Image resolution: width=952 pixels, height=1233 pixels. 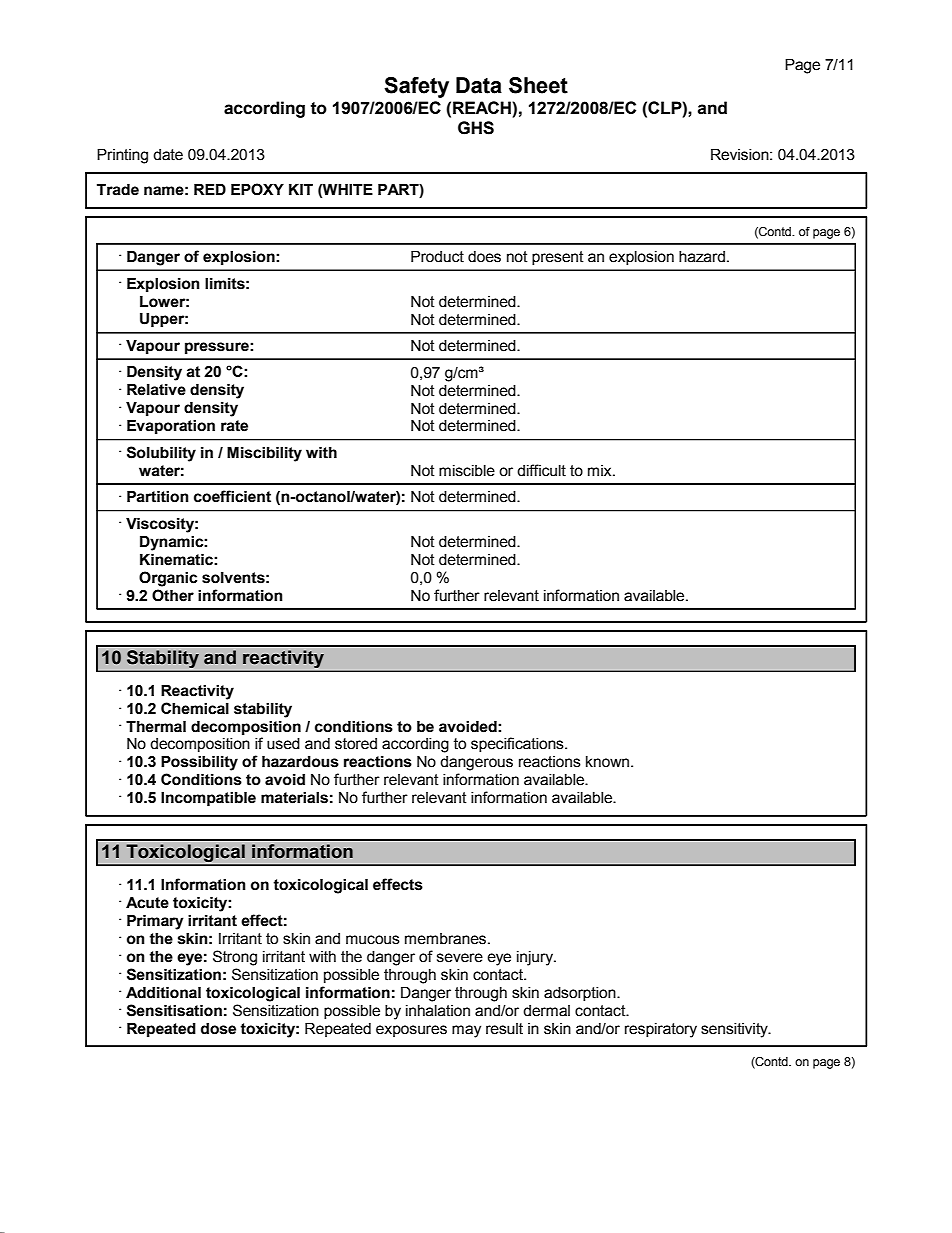 What do you see at coordinates (168, 579) in the screenshot?
I see `Organic` at bounding box center [168, 579].
